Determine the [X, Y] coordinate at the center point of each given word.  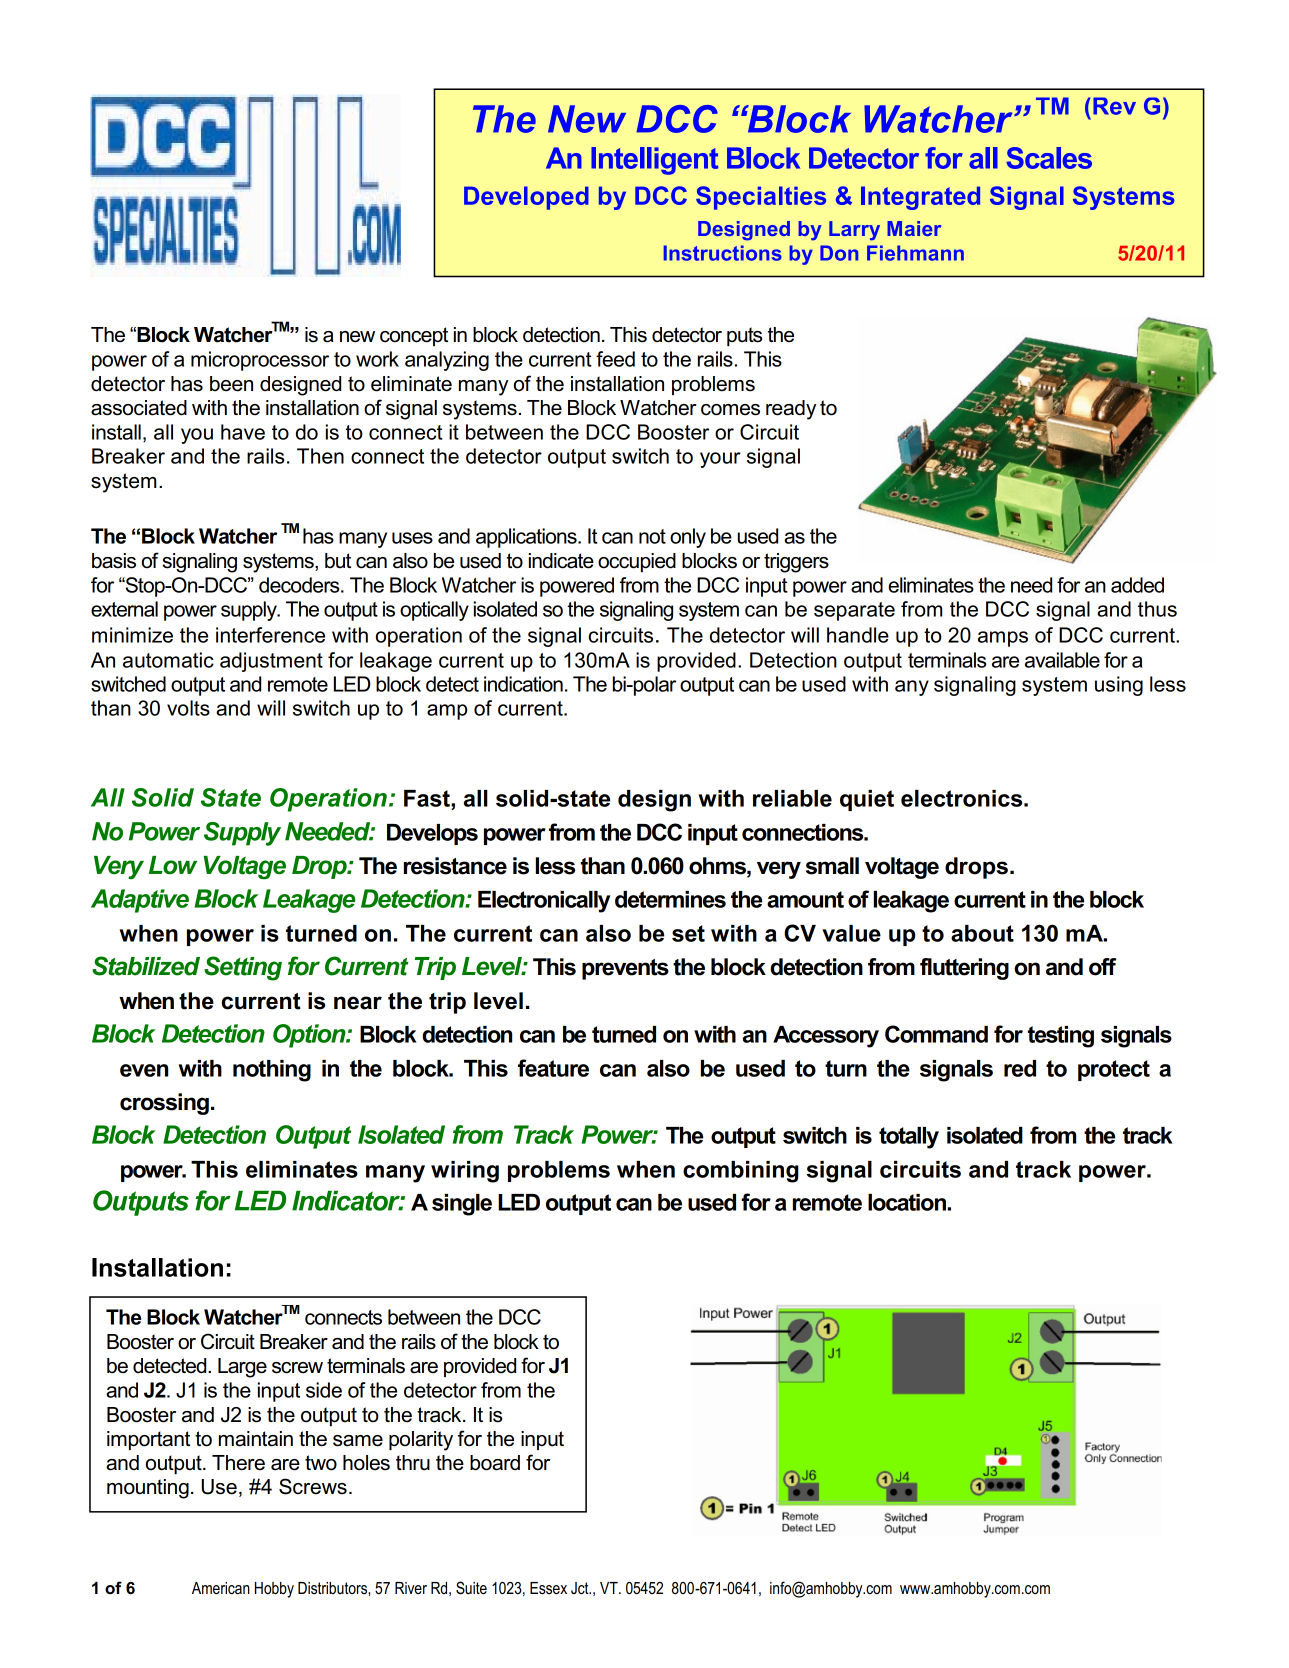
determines [670, 899]
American [221, 1588]
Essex [548, 1588]
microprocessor [260, 361]
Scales [1049, 158]
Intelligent [654, 161]
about [982, 933]
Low [173, 865]
